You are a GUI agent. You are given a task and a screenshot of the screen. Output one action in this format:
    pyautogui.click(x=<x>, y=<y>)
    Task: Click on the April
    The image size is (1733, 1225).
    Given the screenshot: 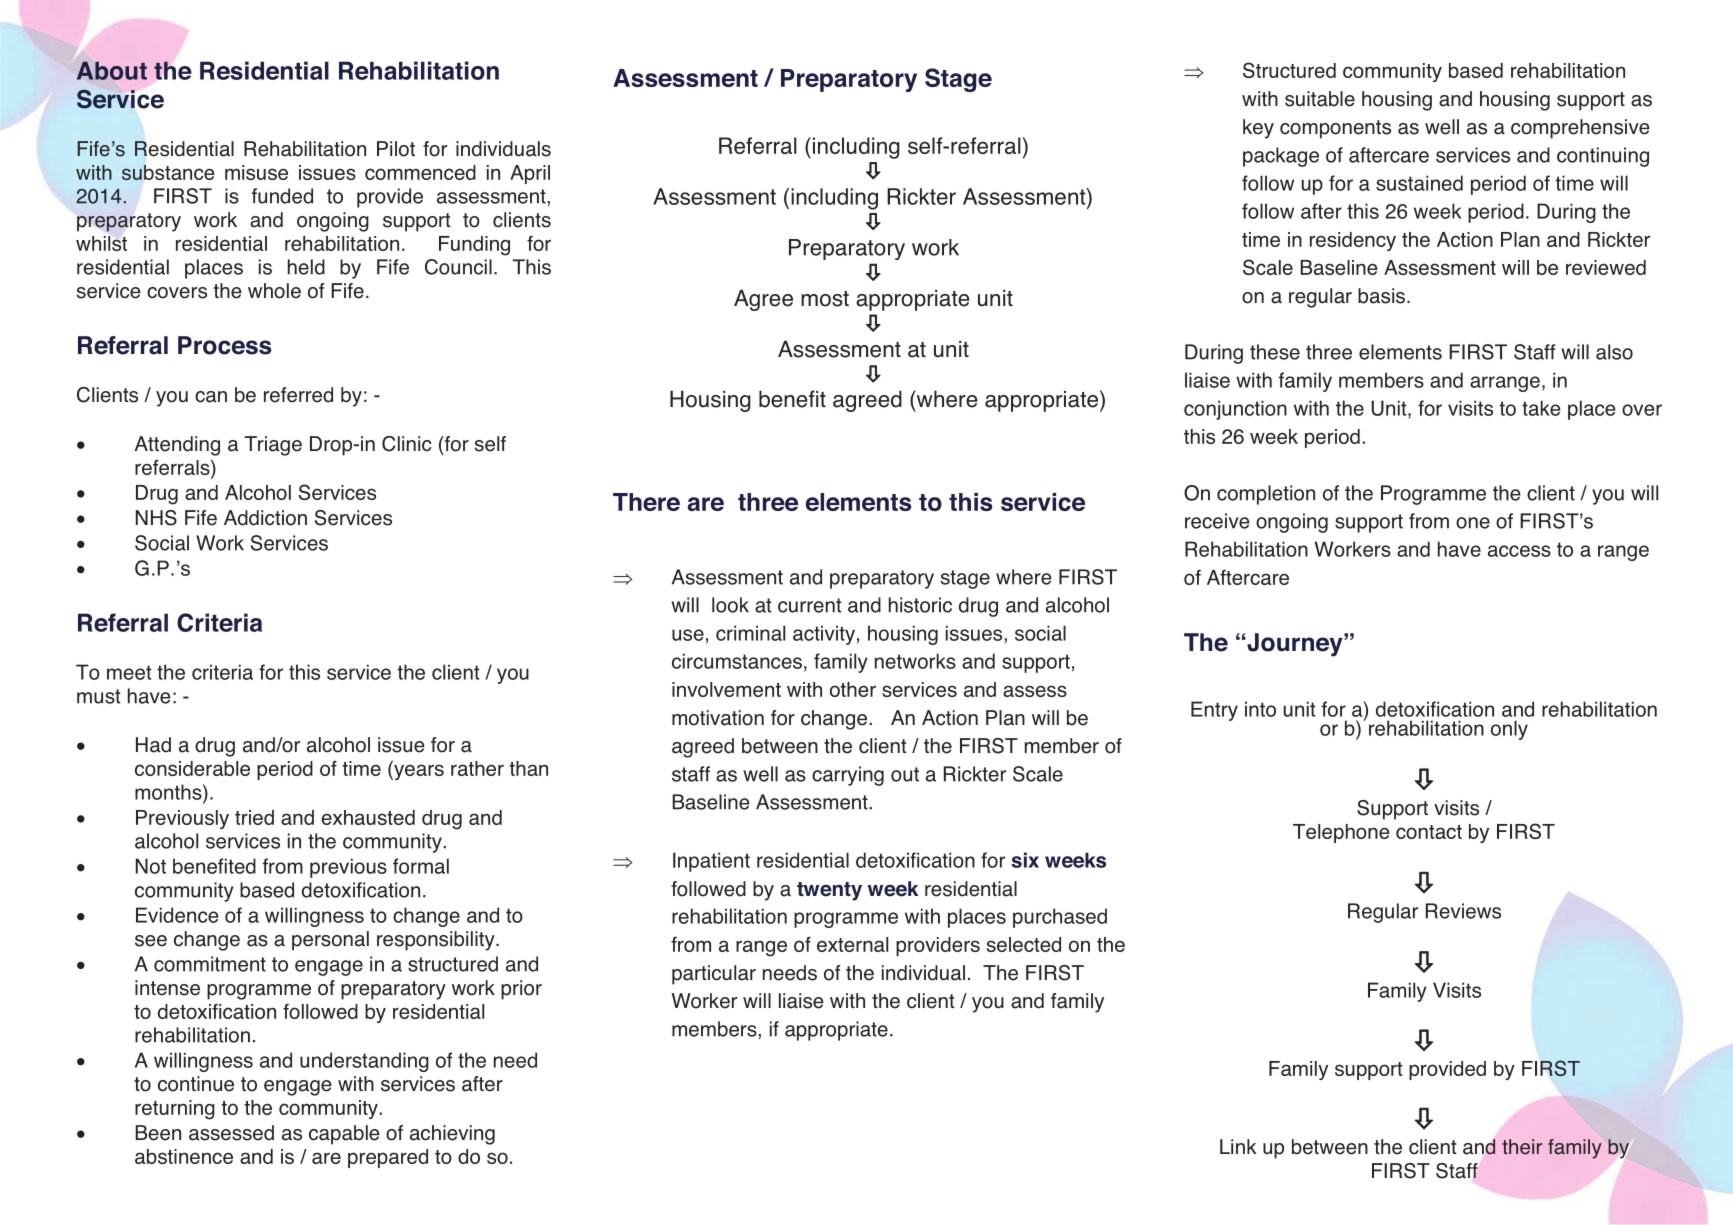 What is the action you would take?
    pyautogui.click(x=530, y=174)
